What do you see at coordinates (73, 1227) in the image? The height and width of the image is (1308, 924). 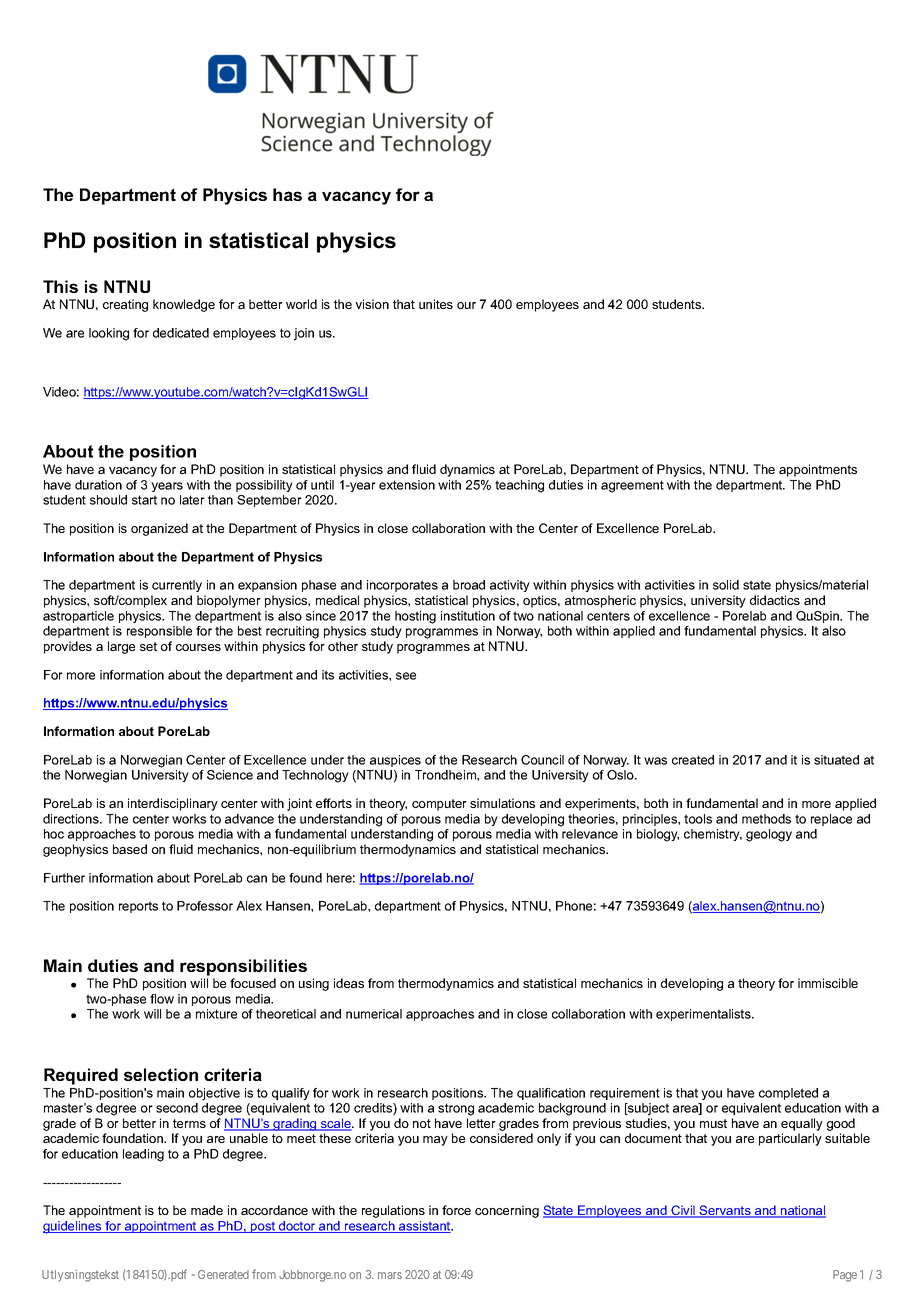 I see `guidelines` at bounding box center [73, 1227].
